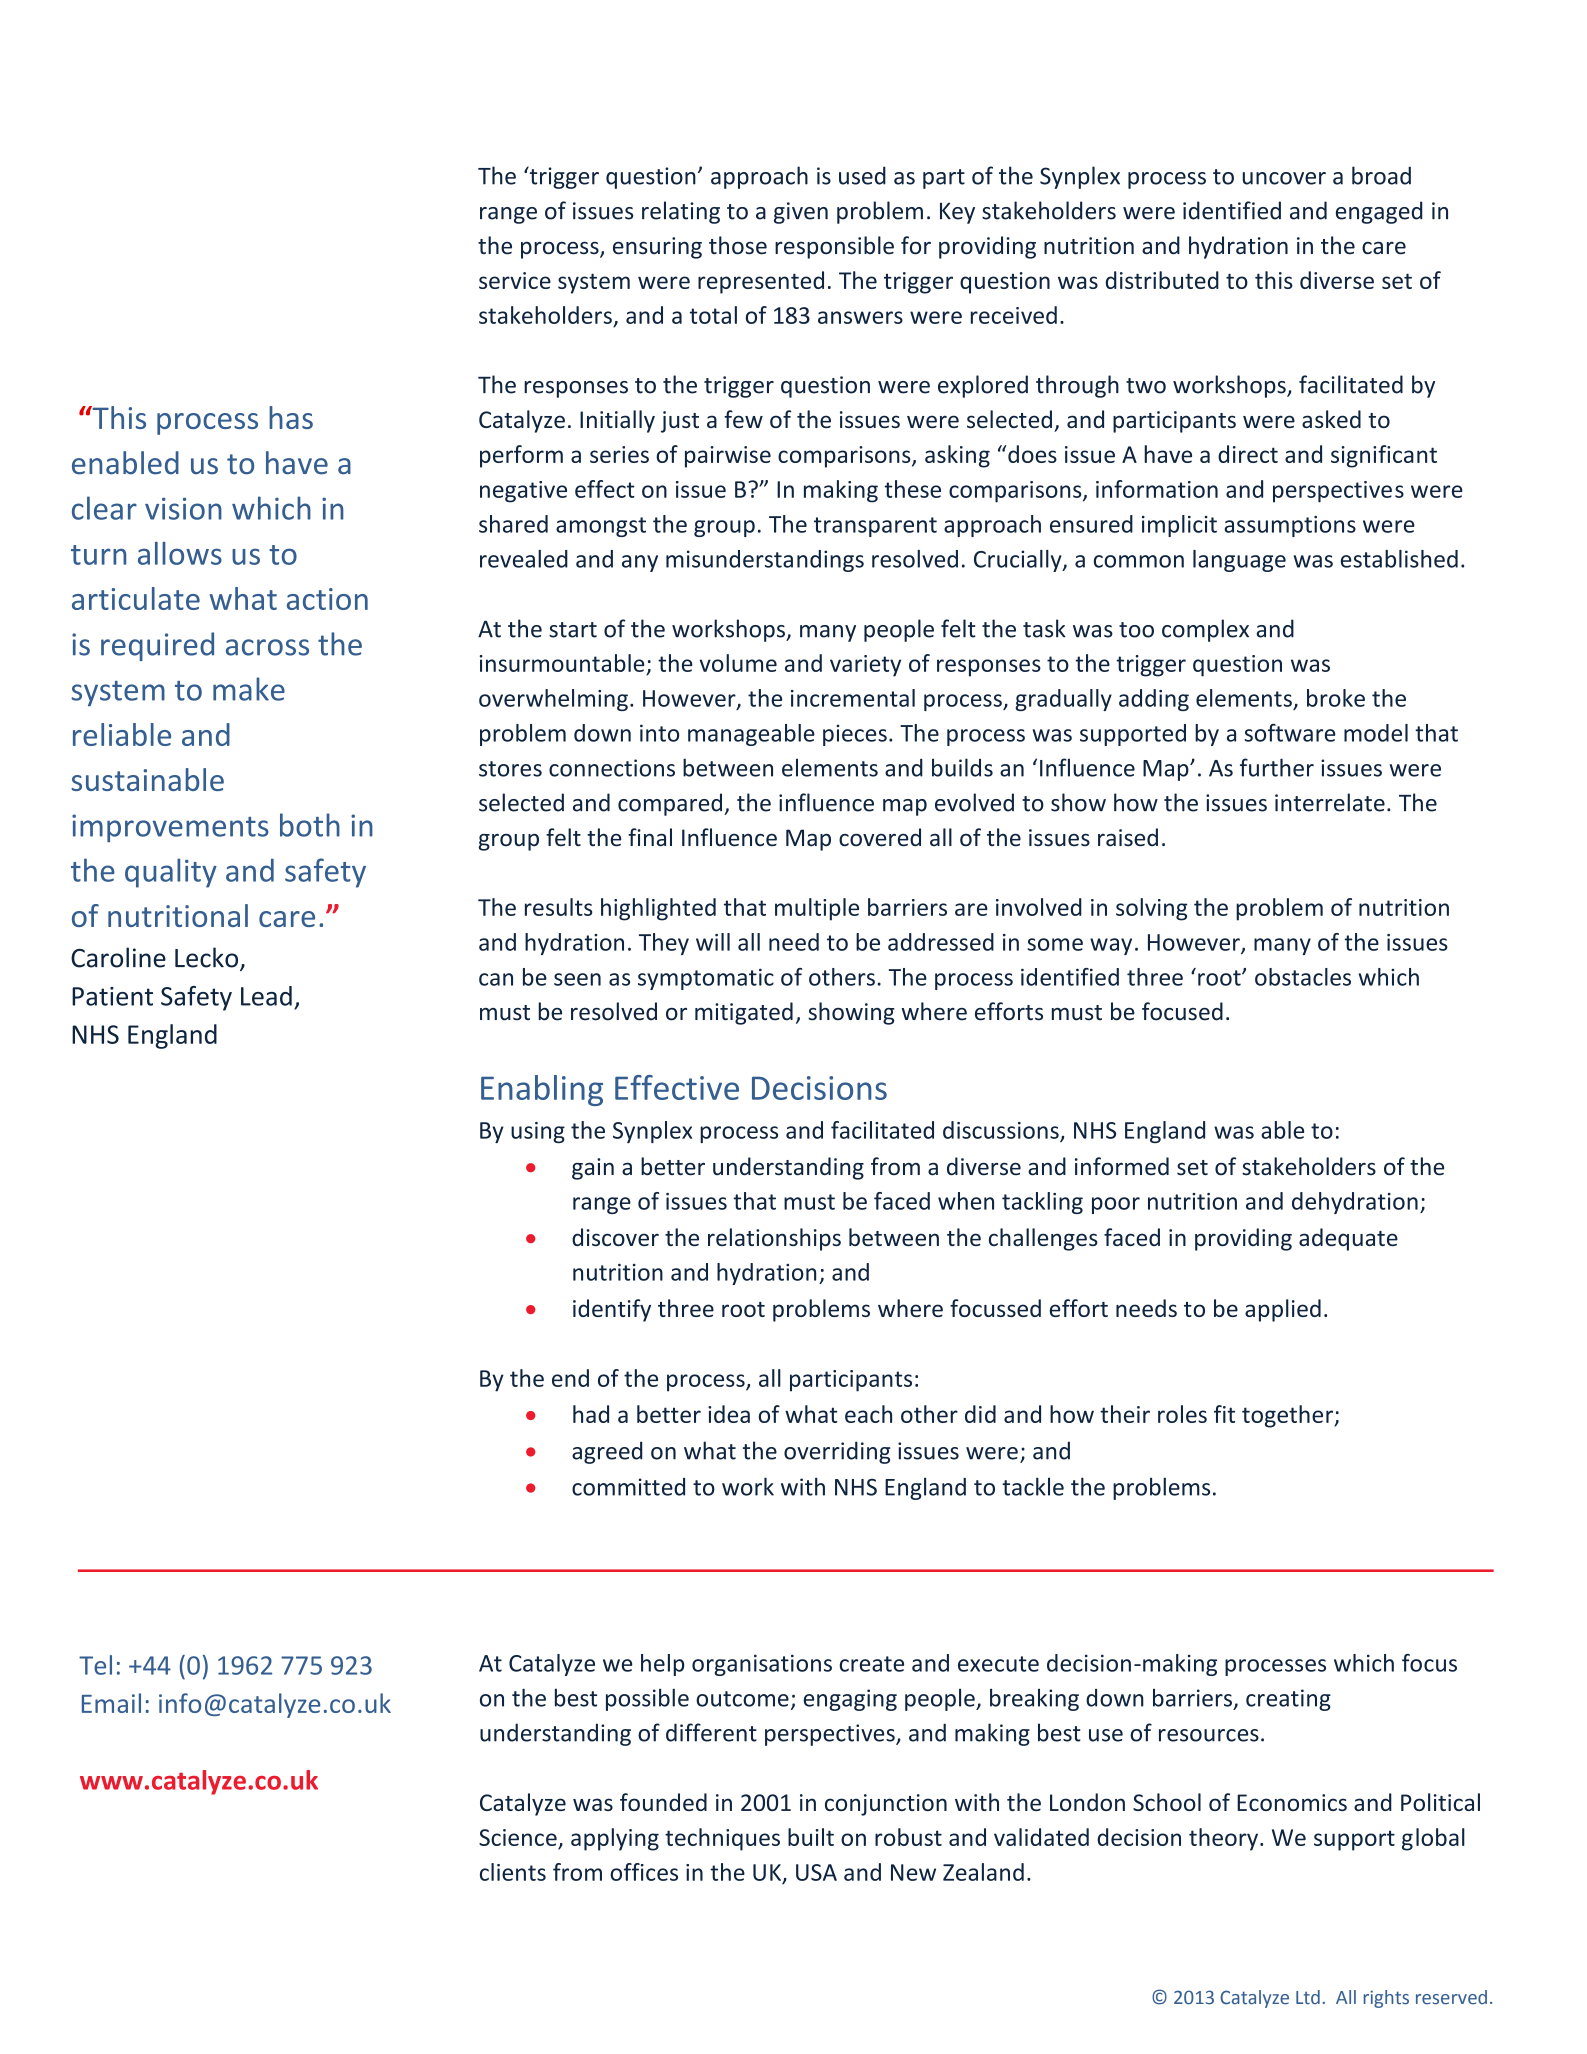 The width and height of the screenshot is (1587, 2054). Describe the element at coordinates (1288, 1700) in the screenshot. I see `creating` at that location.
